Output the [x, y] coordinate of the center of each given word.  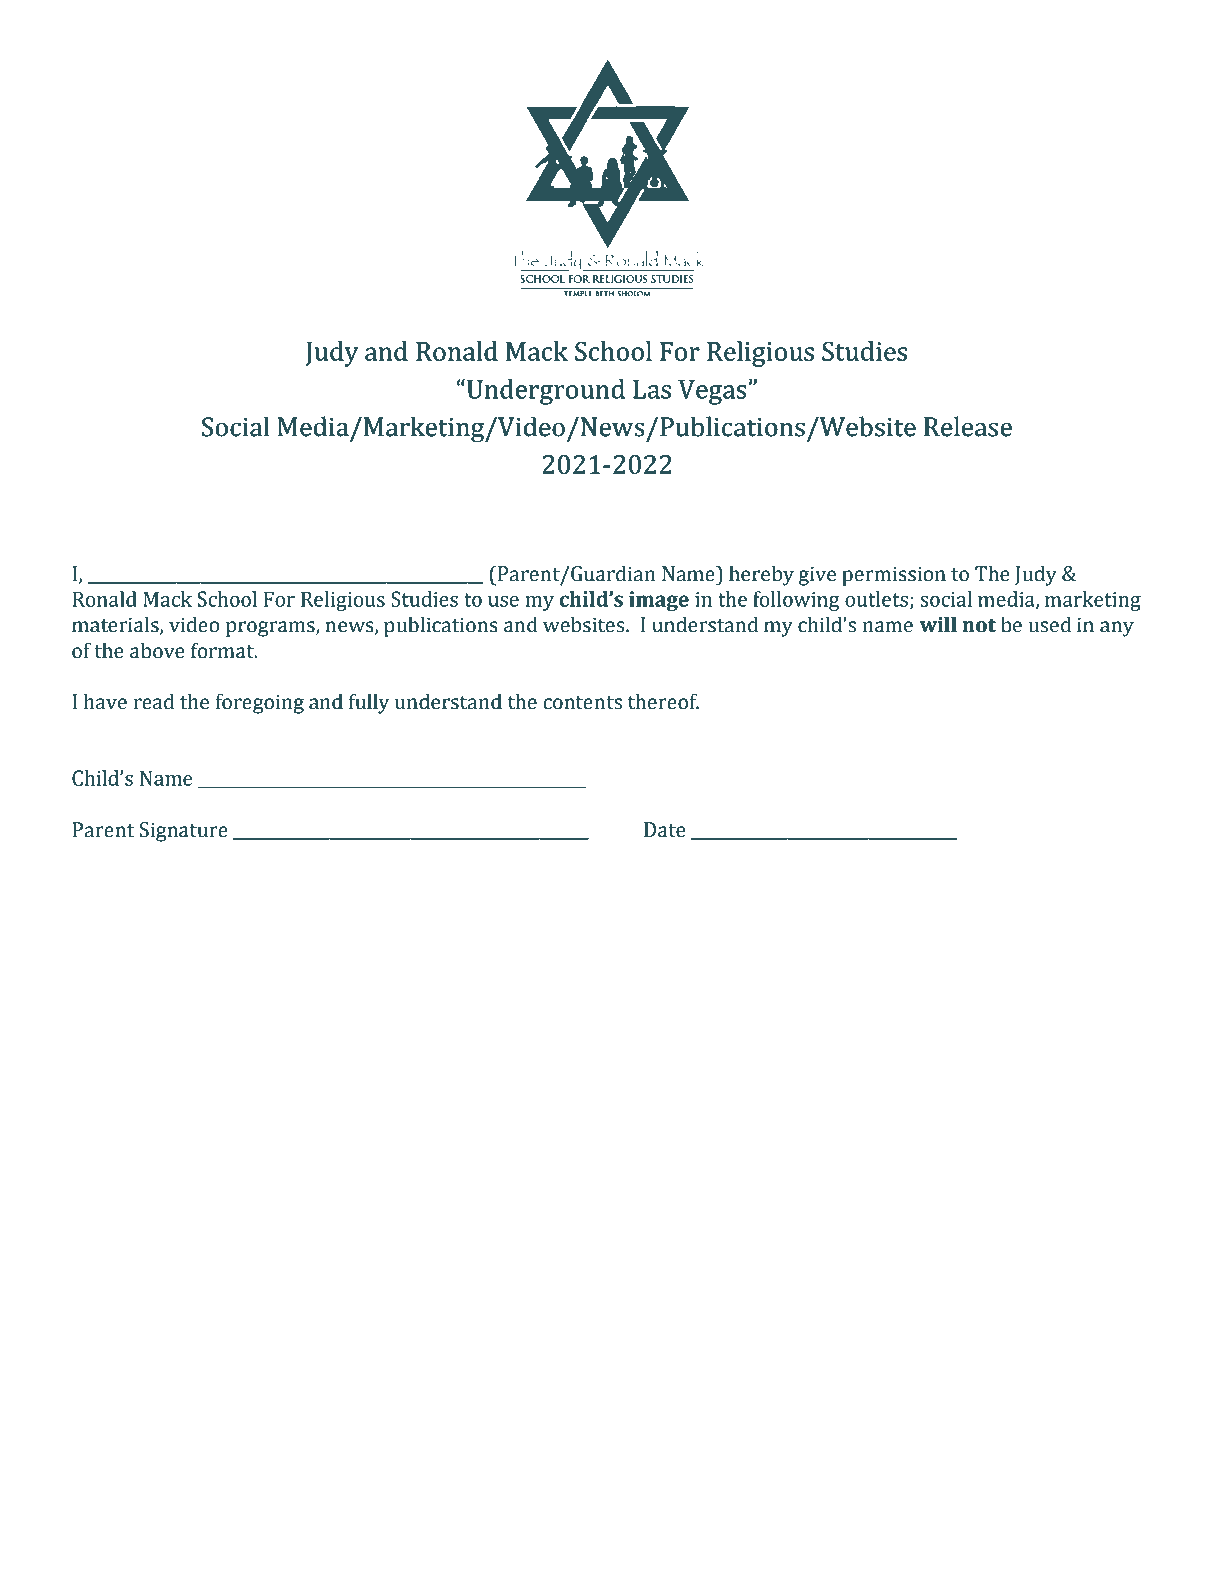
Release [968, 426]
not [979, 625]
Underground [546, 392]
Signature [184, 832]
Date [665, 830]
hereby [761, 575]
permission [894, 576]
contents [582, 703]
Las [652, 390]
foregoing [260, 703]
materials [116, 625]
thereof [663, 701]
